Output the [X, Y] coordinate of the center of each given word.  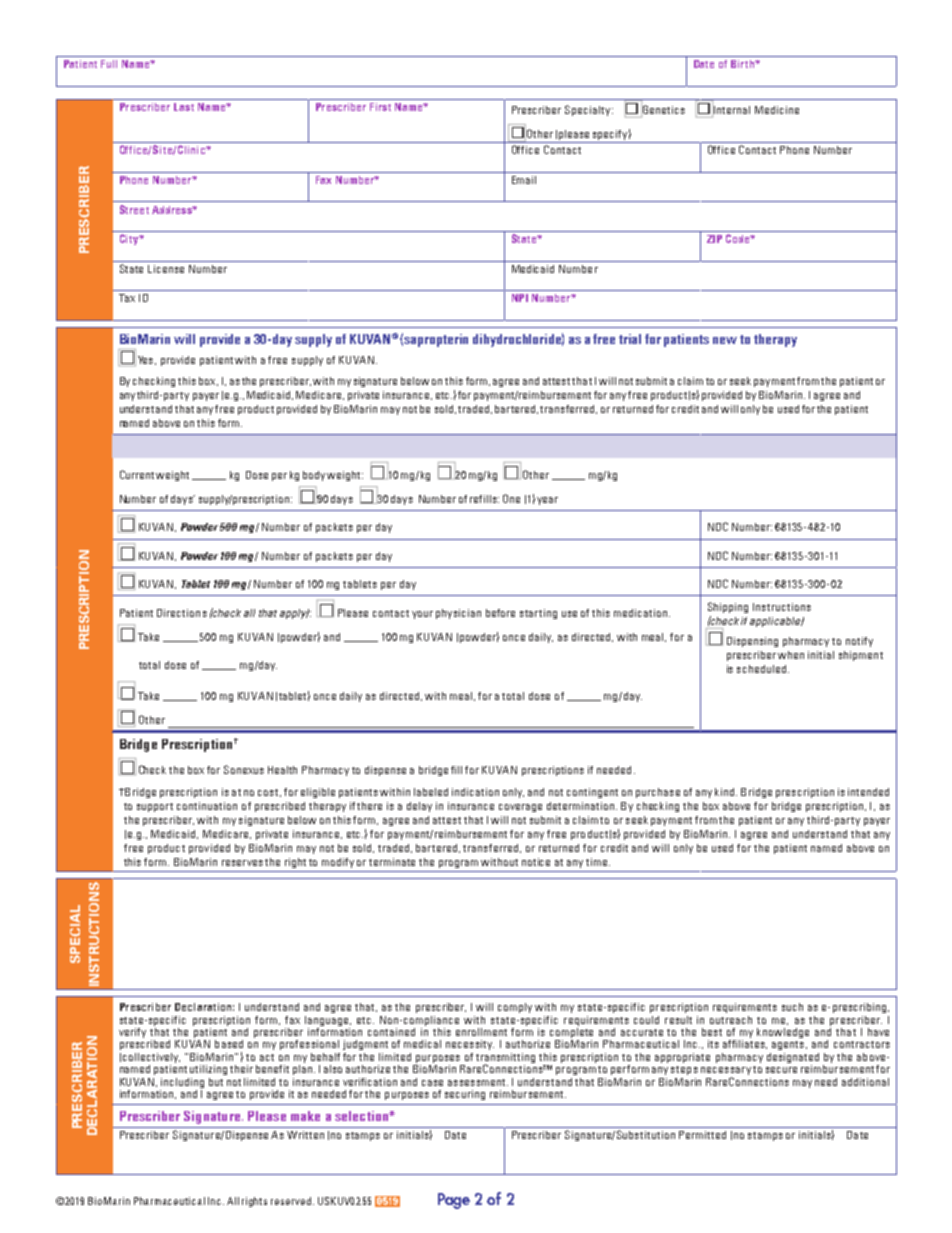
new [725, 340]
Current [137, 474]
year [547, 501]
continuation [207, 806]
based [229, 1044]
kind [726, 792]
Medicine [777, 110]
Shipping [728, 607]
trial [630, 339]
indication [475, 792]
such [792, 1007]
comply [515, 1008]
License [166, 269]
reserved [292, 1201]
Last [184, 107]
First [380, 107]
